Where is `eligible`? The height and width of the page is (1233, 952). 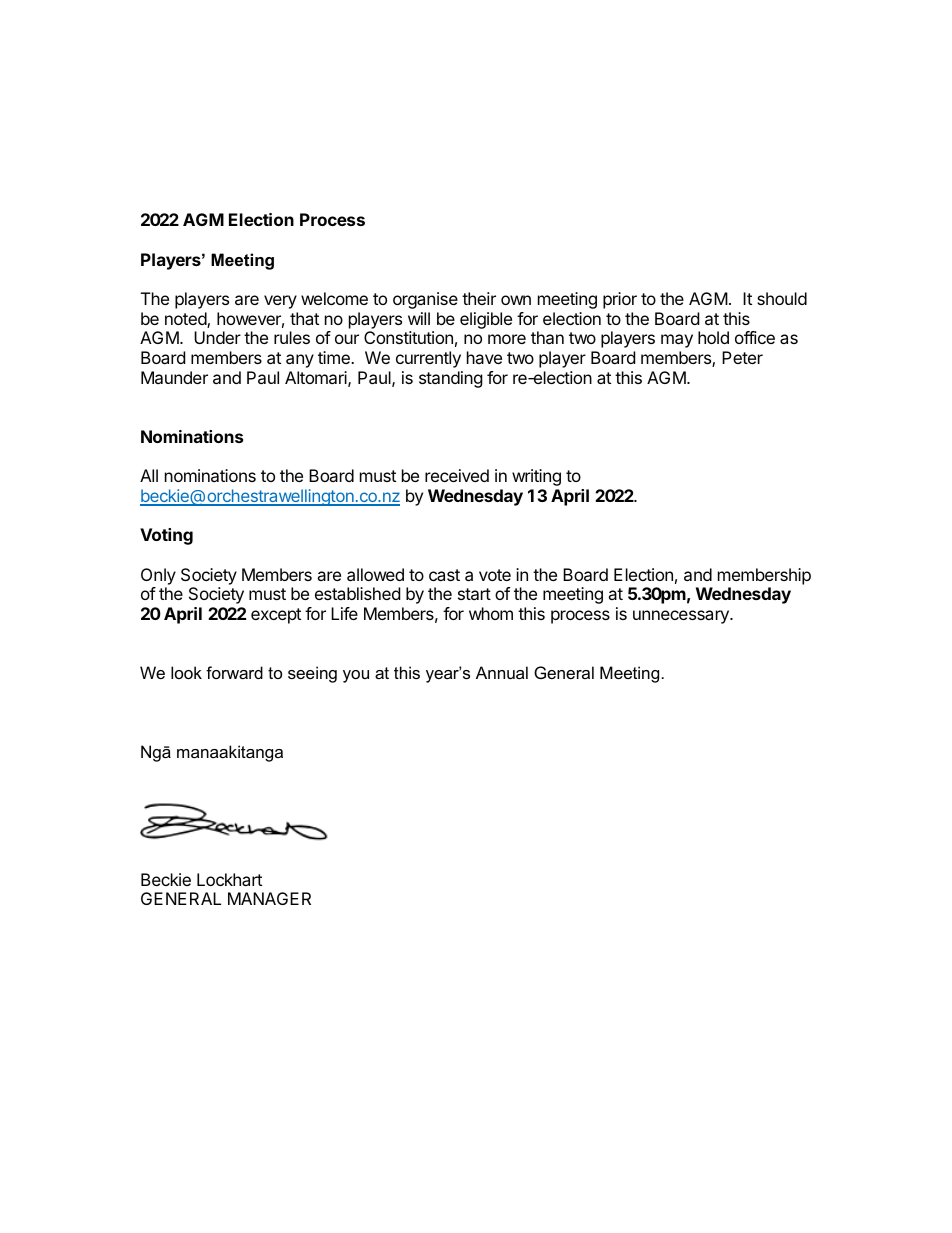 eligible is located at coordinates (486, 320).
